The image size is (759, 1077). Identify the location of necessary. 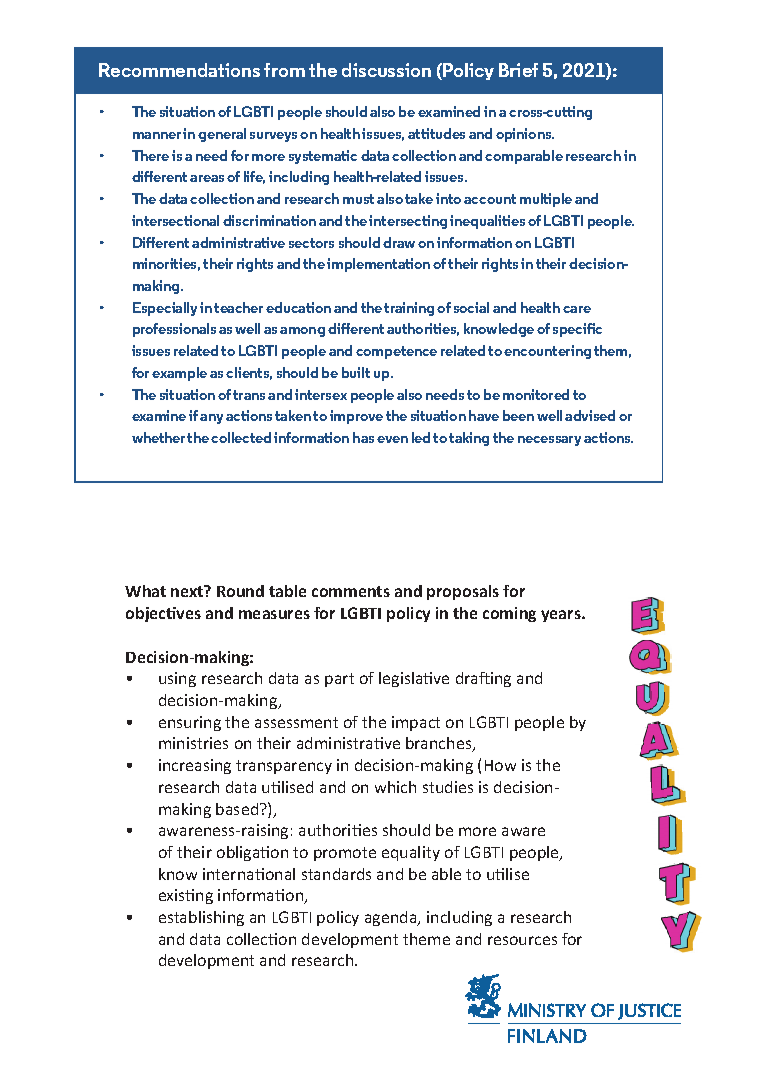
(549, 441).
